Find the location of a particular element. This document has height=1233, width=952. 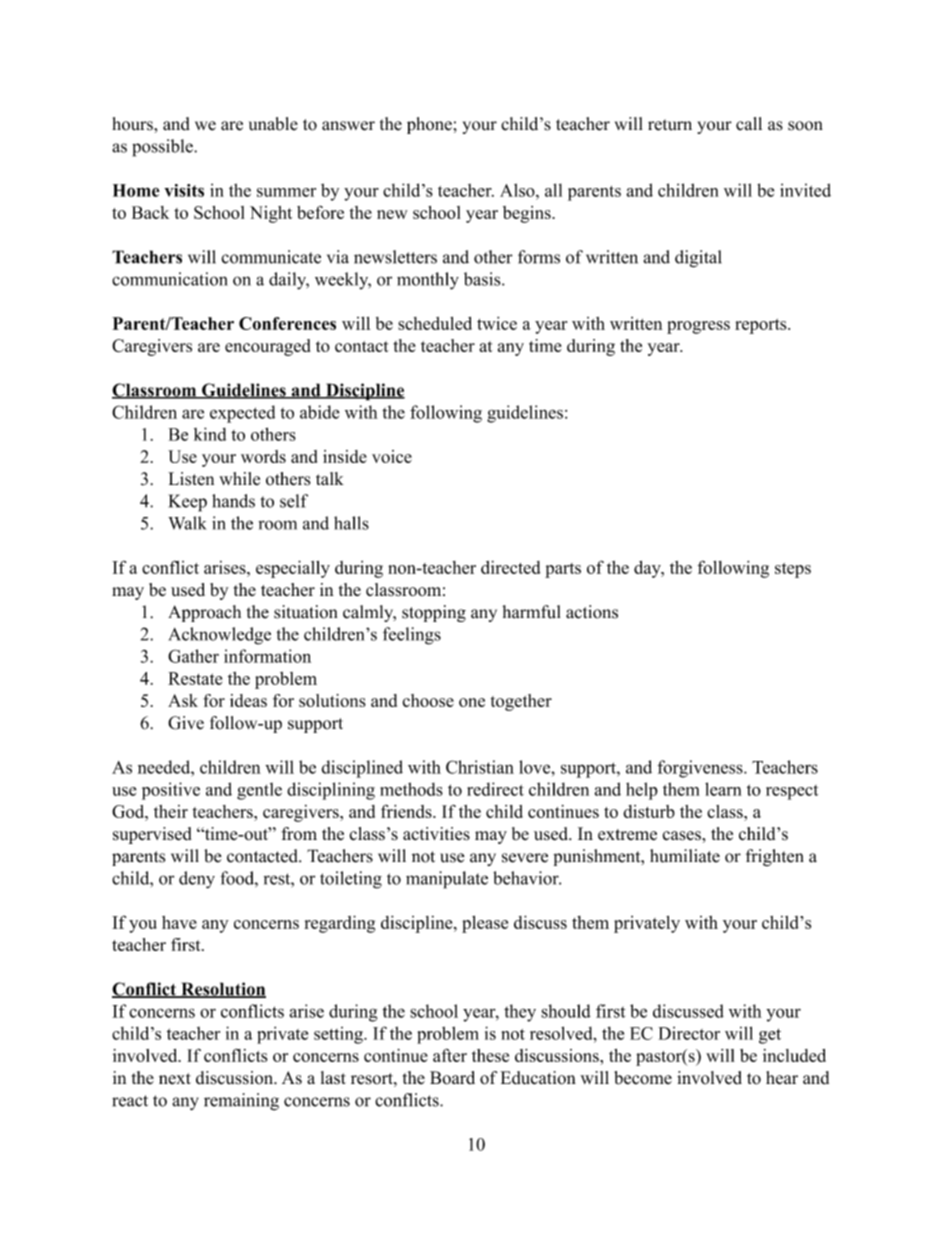

steps is located at coordinates (793, 570).
